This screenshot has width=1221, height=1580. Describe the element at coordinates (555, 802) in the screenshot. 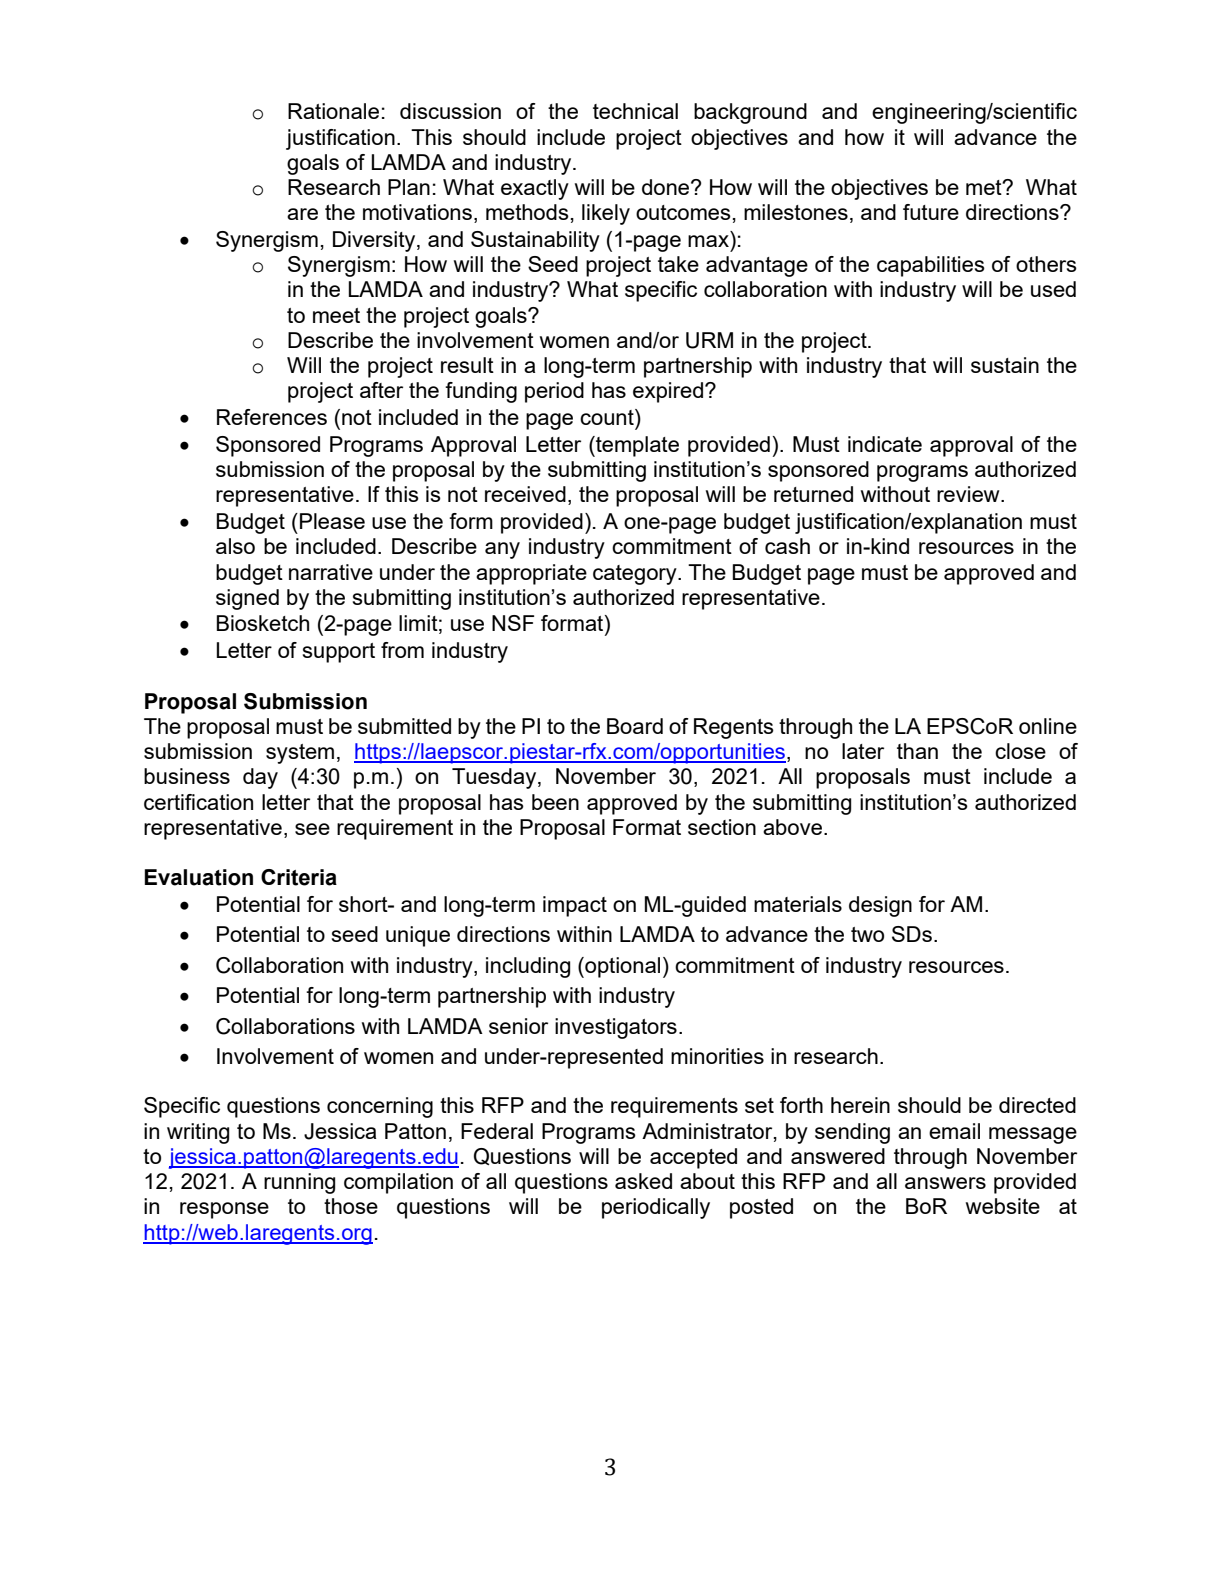

I see `been` at that location.
